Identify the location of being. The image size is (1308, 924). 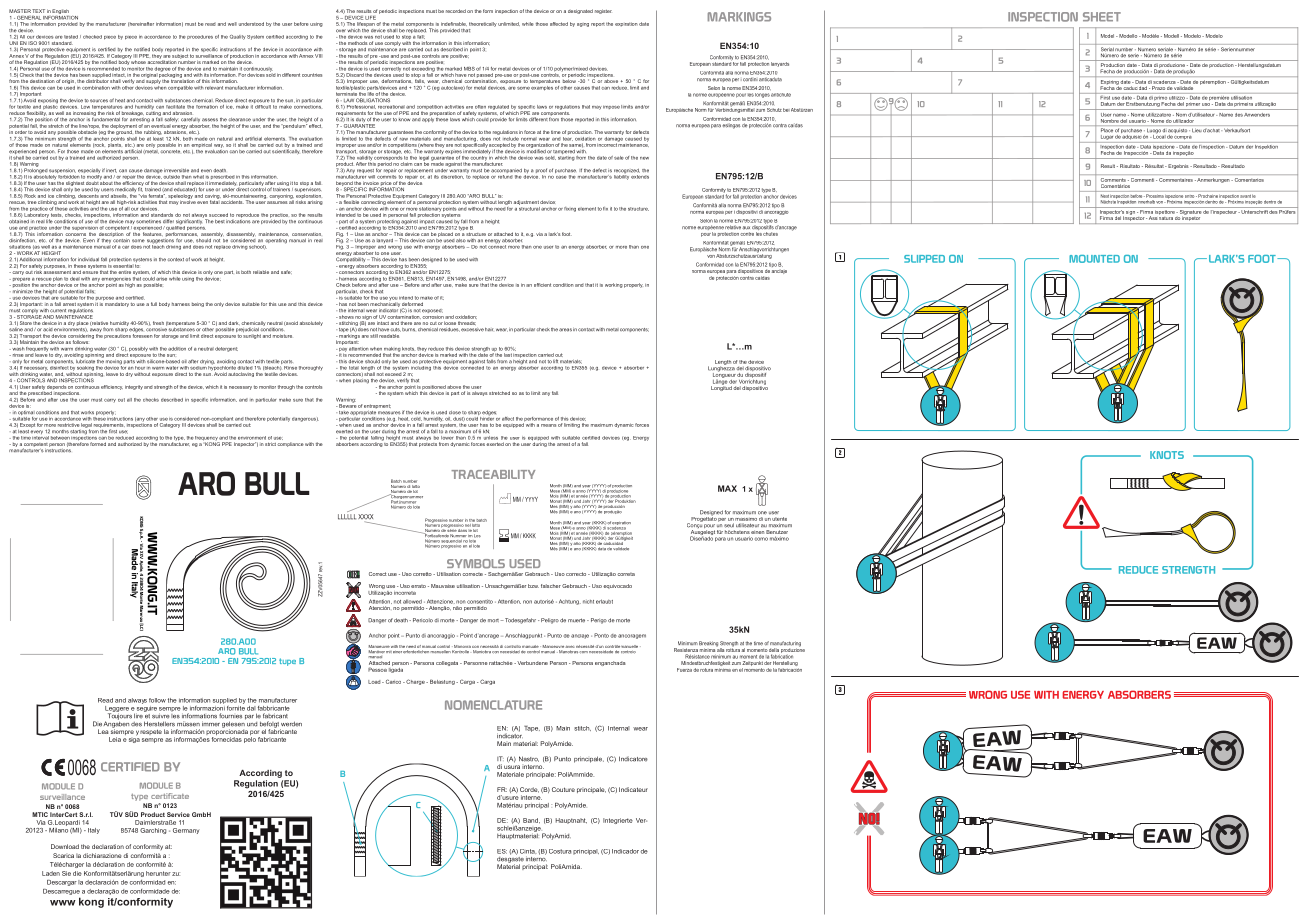
(198, 305).
